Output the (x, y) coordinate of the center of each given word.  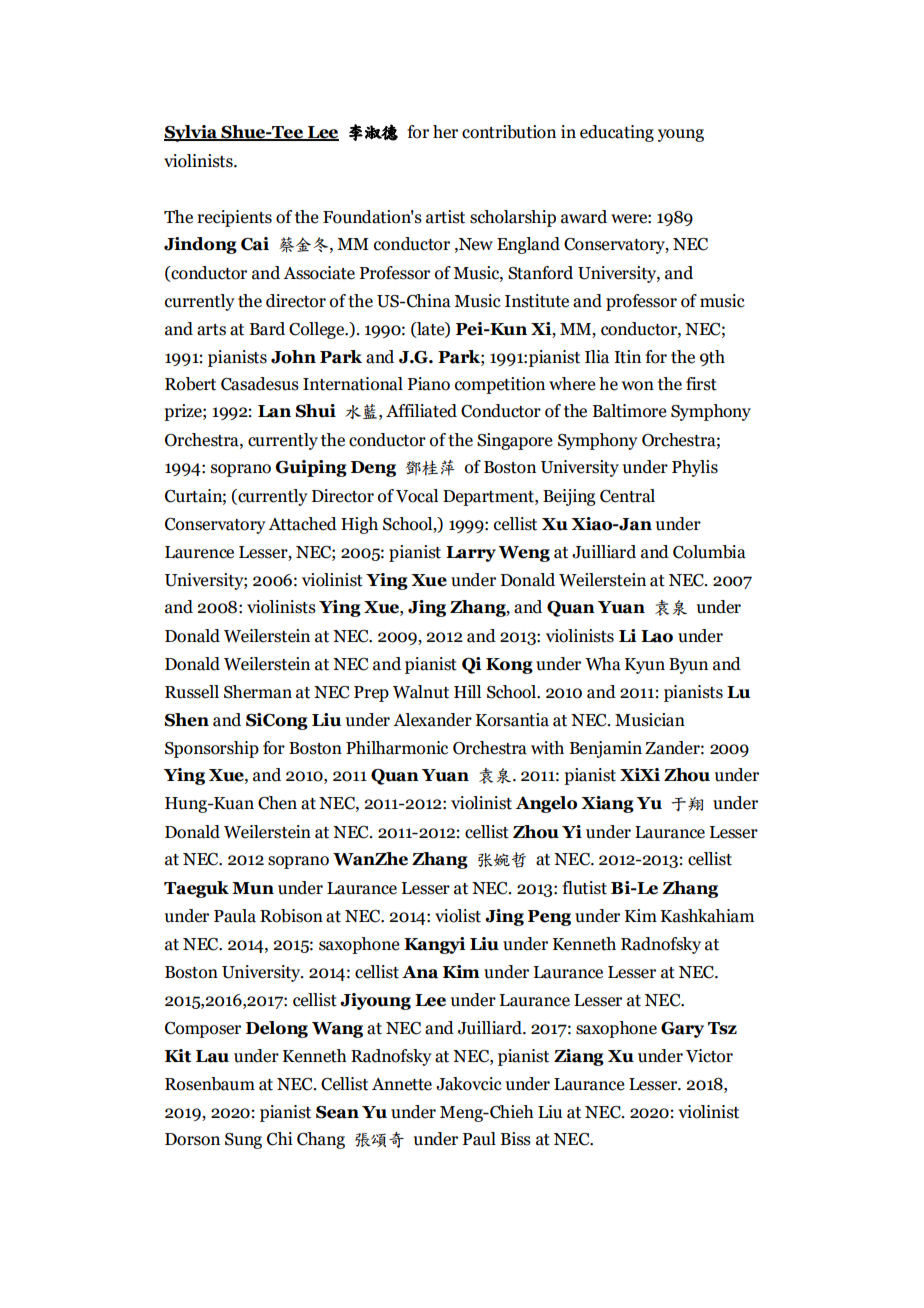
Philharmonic (397, 748)
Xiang (607, 804)
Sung (243, 1141)
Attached (302, 524)
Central (627, 496)
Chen (277, 803)
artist (445, 217)
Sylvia (191, 133)
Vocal (417, 496)
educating (617, 133)
